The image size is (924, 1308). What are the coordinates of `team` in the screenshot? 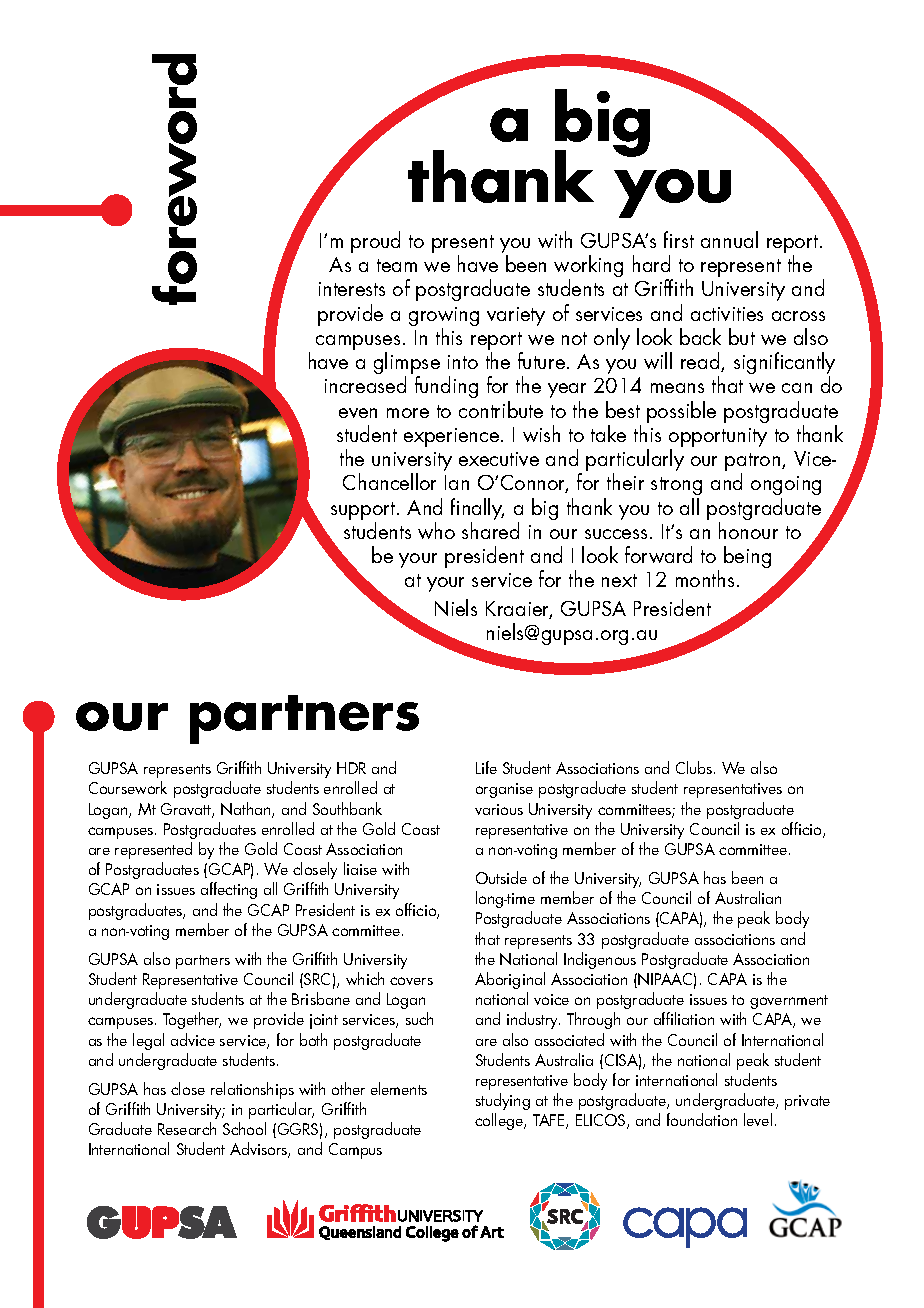 It's located at (397, 265).
